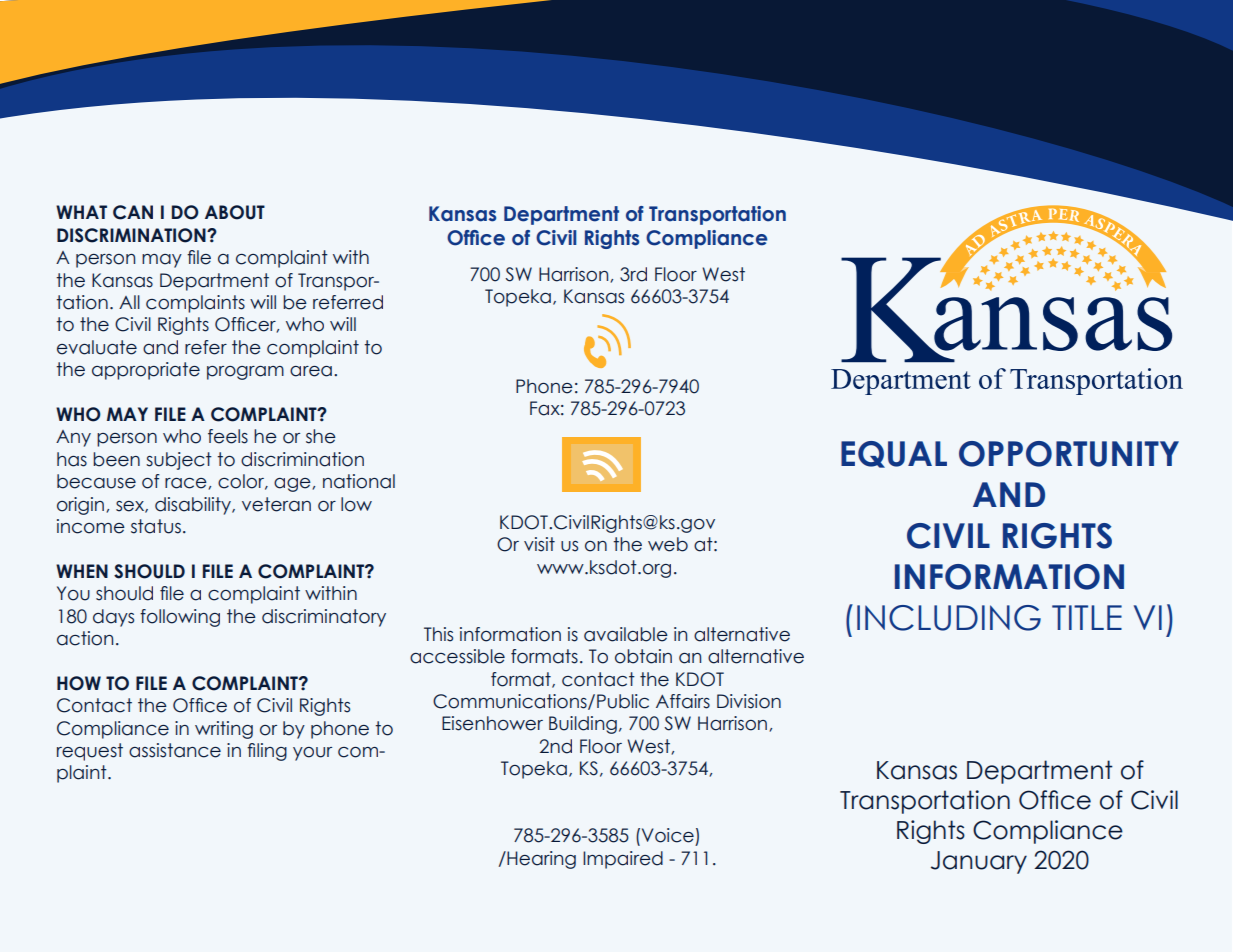 Image resolution: width=1233 pixels, height=952 pixels. Describe the element at coordinates (235, 212) in the image. I see `ABOUT` at that location.
